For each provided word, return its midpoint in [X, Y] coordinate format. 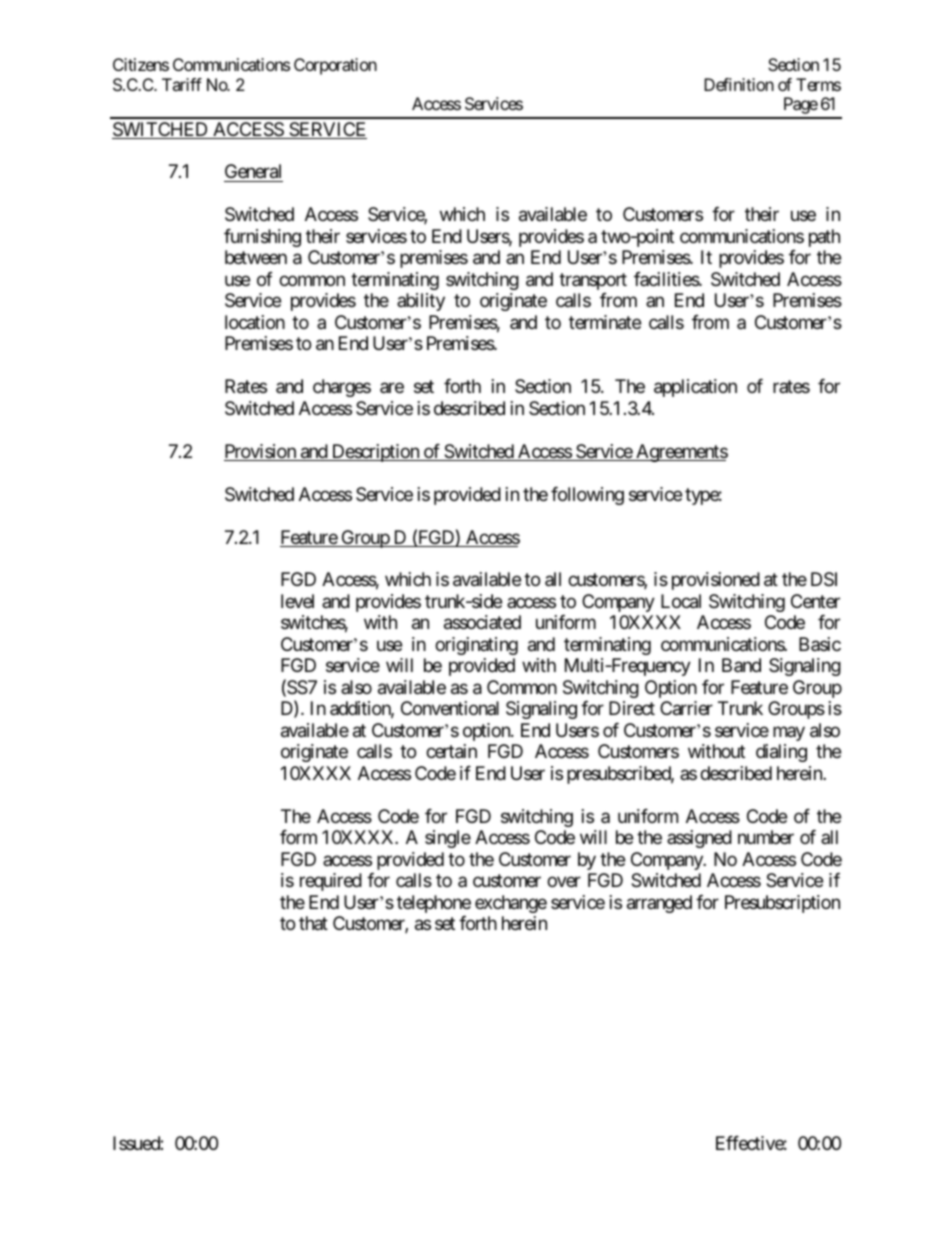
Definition [739, 84]
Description [375, 453]
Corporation [335, 66]
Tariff [182, 84]
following [587, 496]
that [313, 923]
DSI [824, 579]
